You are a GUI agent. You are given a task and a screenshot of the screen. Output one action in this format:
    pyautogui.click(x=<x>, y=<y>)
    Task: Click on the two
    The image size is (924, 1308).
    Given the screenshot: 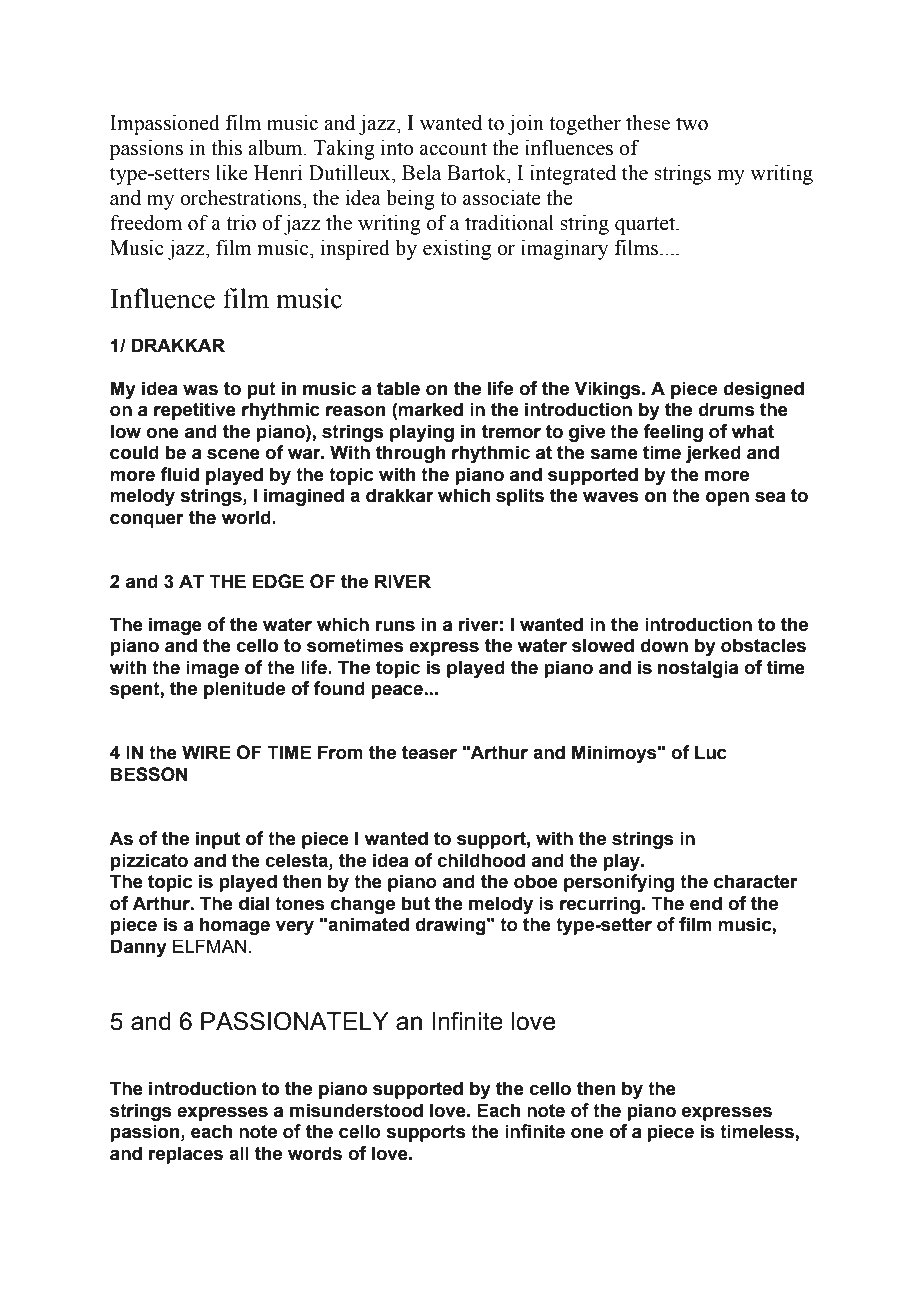 What is the action you would take?
    pyautogui.click(x=692, y=124)
